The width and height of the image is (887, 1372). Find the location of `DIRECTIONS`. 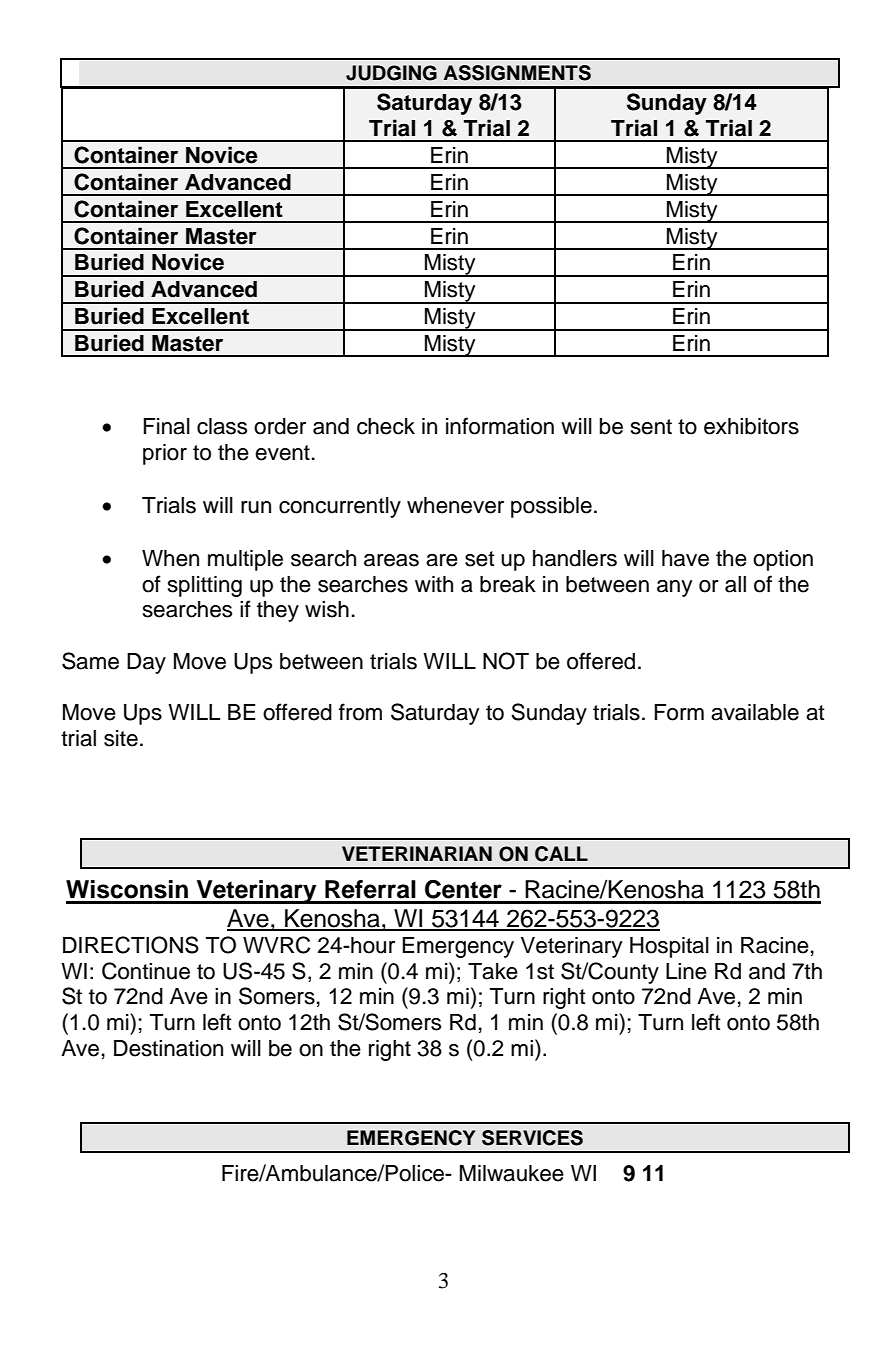

DIRECTIONS is located at coordinates (131, 945).
